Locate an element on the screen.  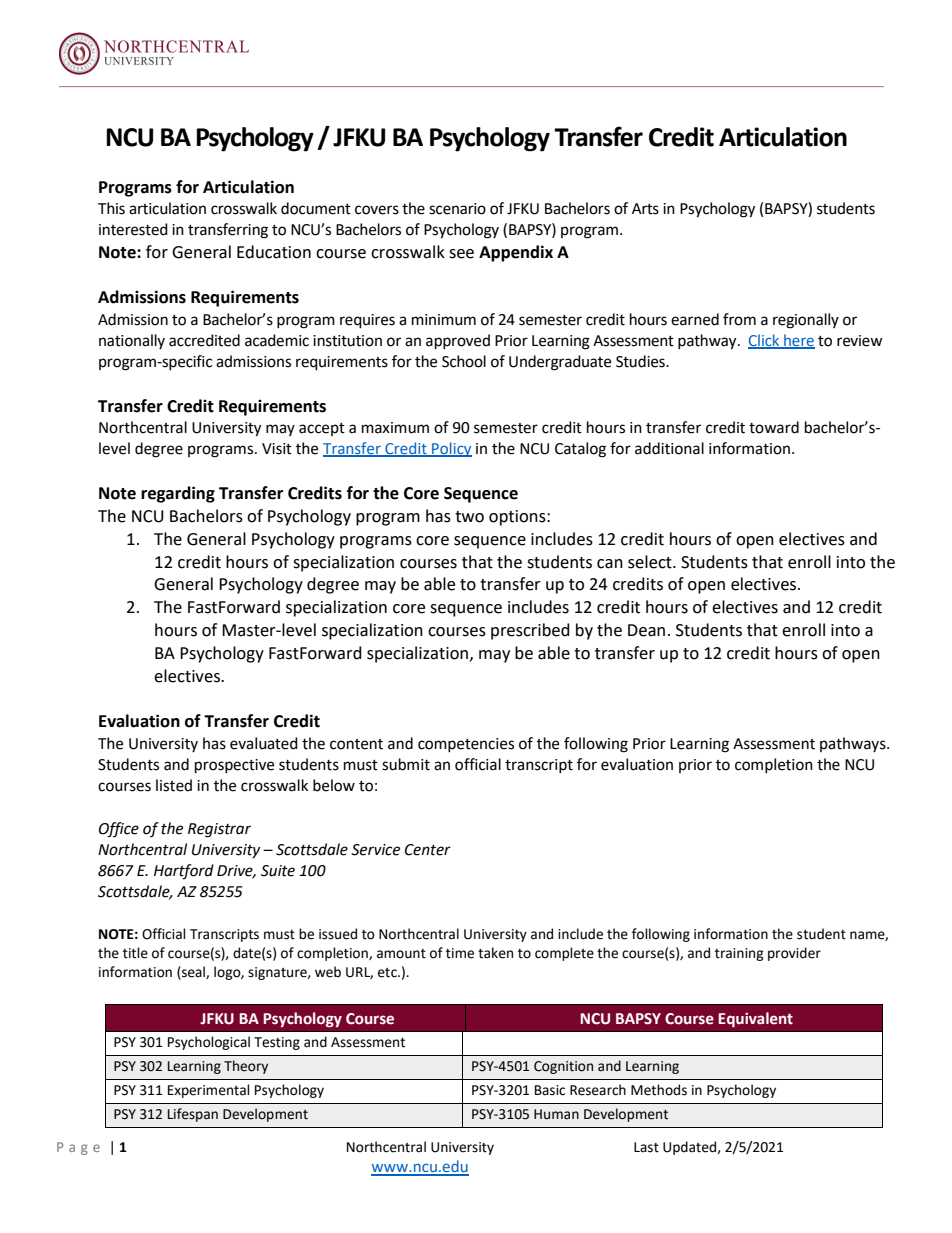
taken is located at coordinates (495, 953).
